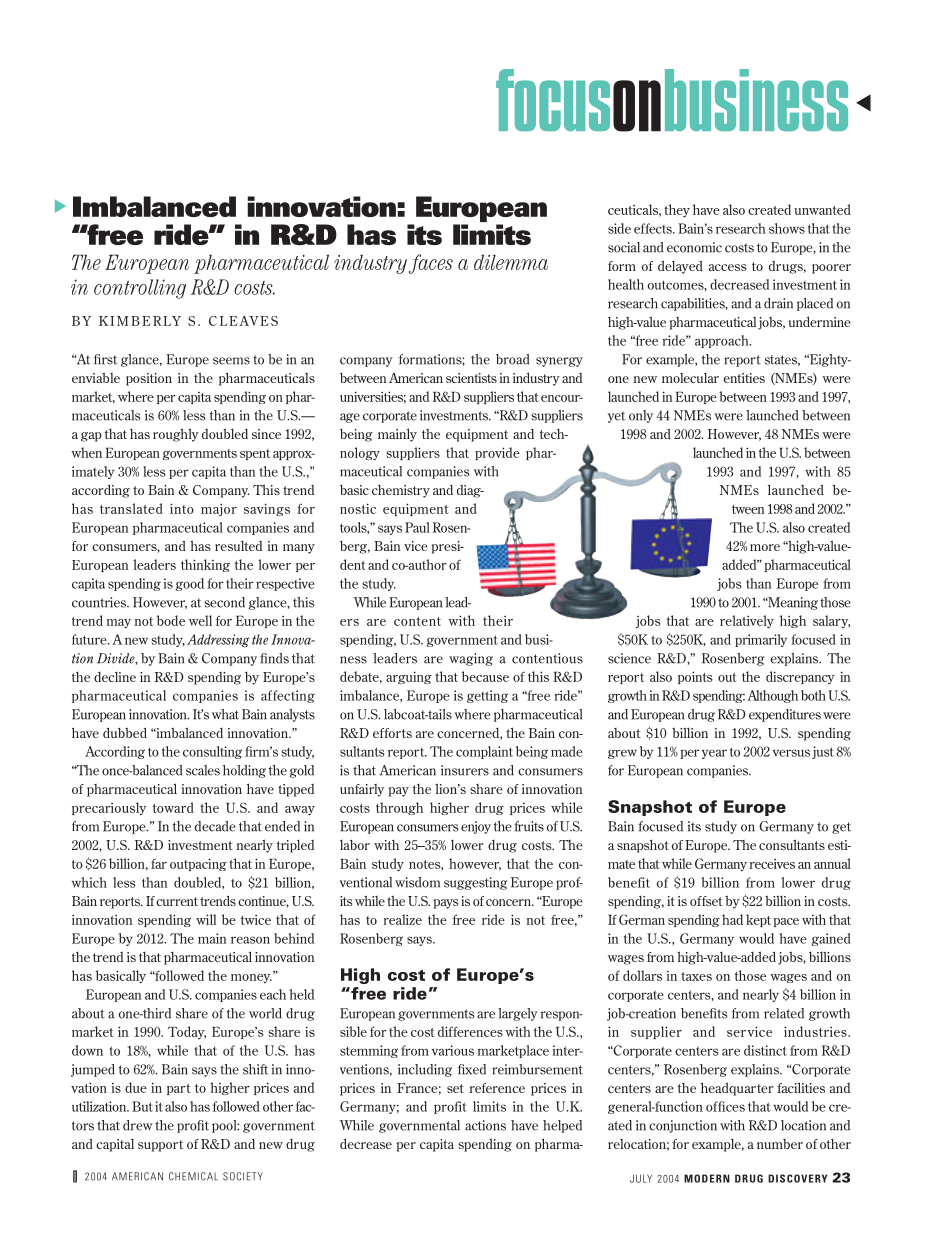 This screenshot has width=952, height=1233. Describe the element at coordinates (140, 289) in the screenshot. I see `controlling` at that location.
